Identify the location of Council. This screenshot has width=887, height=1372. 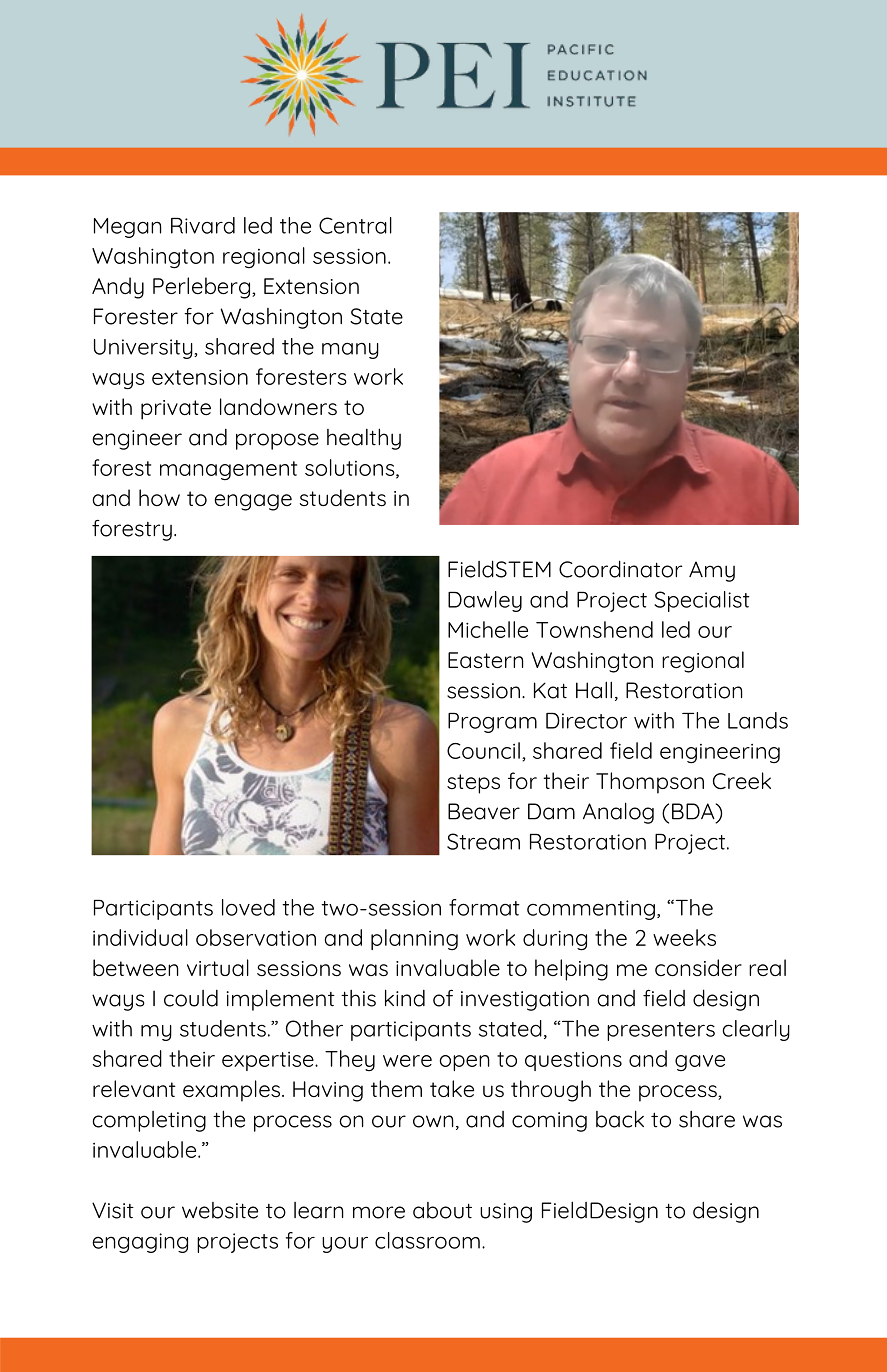
(483, 750).
